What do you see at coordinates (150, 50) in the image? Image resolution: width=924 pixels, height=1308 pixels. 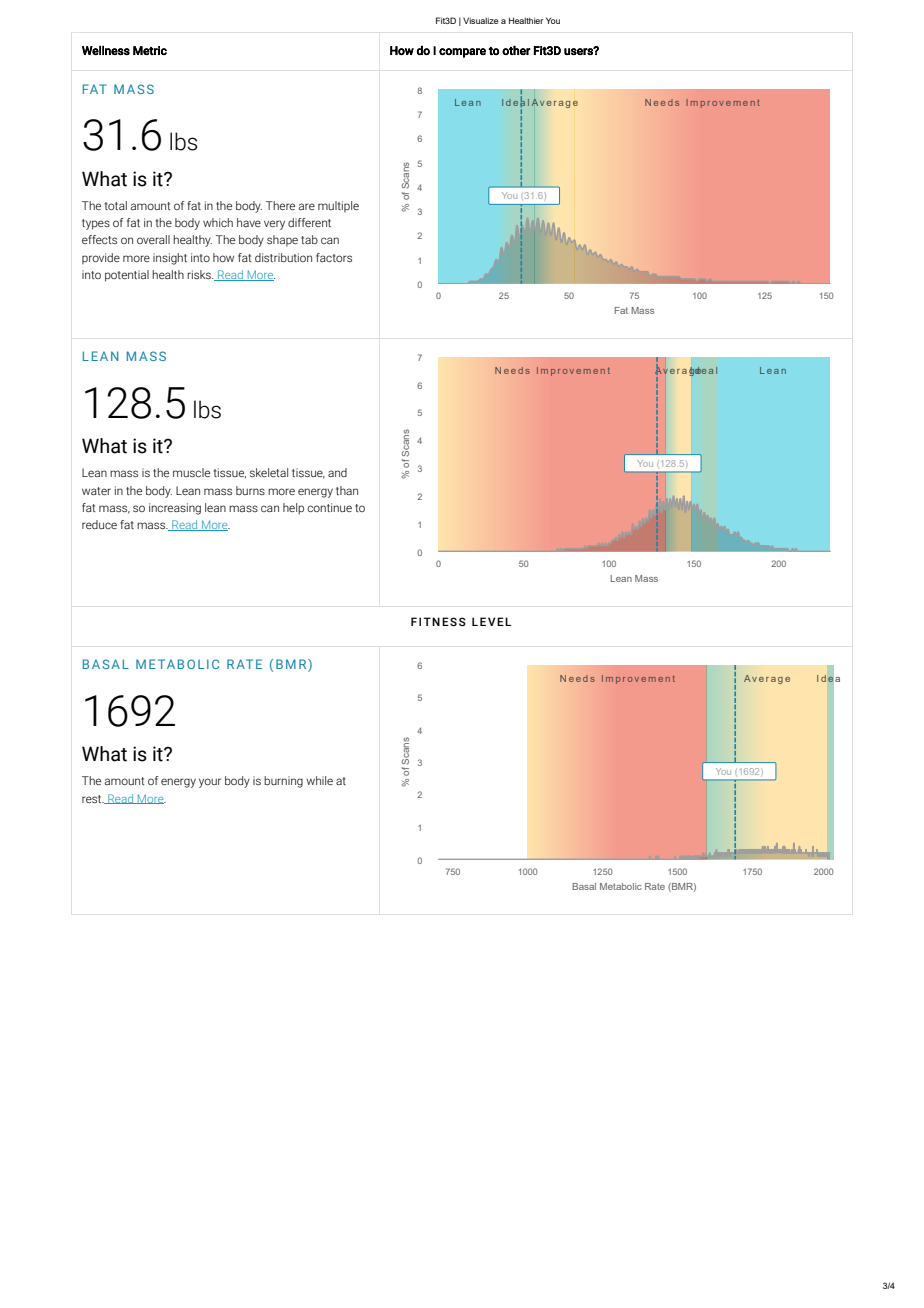 I see `Metric` at bounding box center [150, 50].
